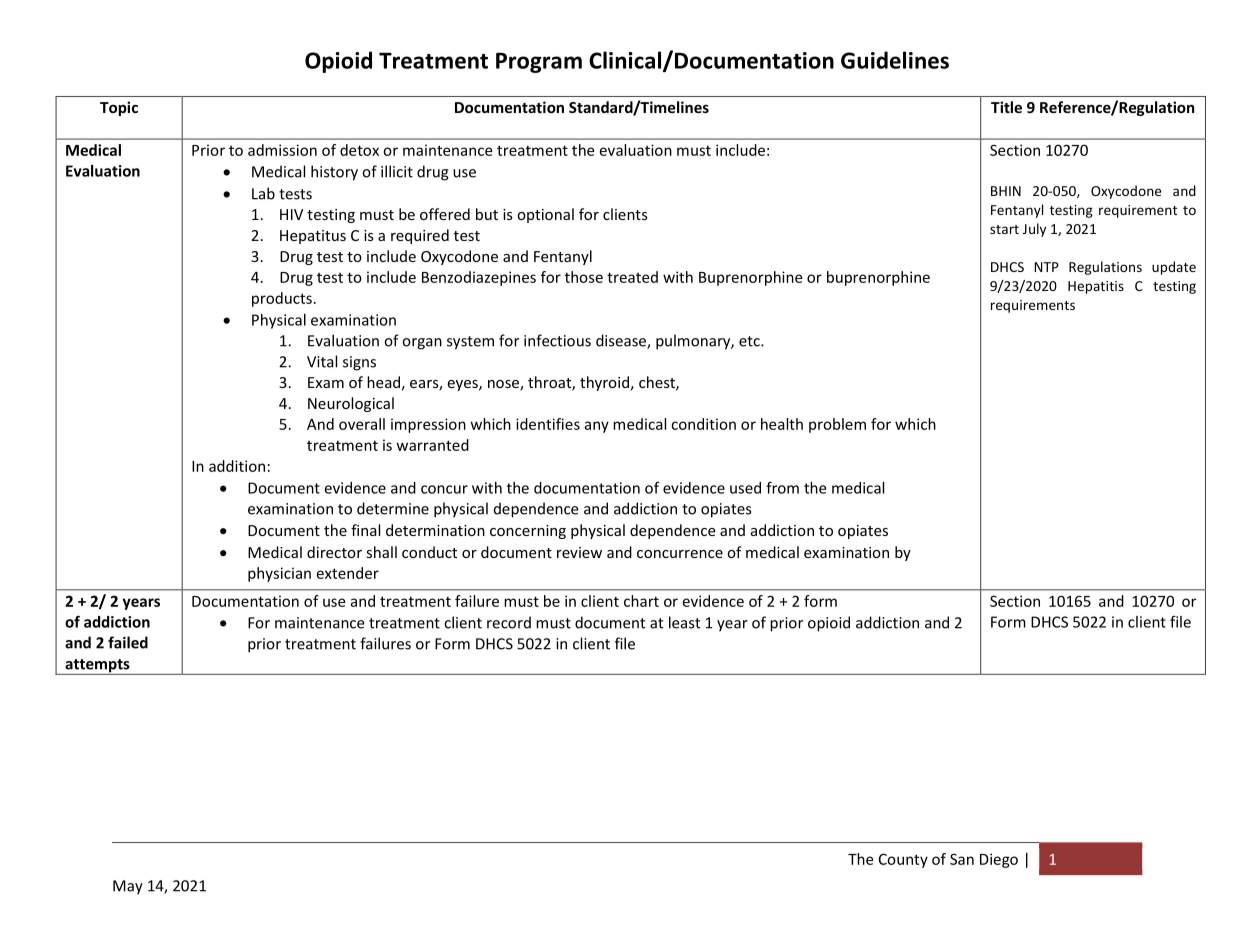 This page has width=1233, height=952. Describe the element at coordinates (128, 887) in the page. I see `May` at that location.
